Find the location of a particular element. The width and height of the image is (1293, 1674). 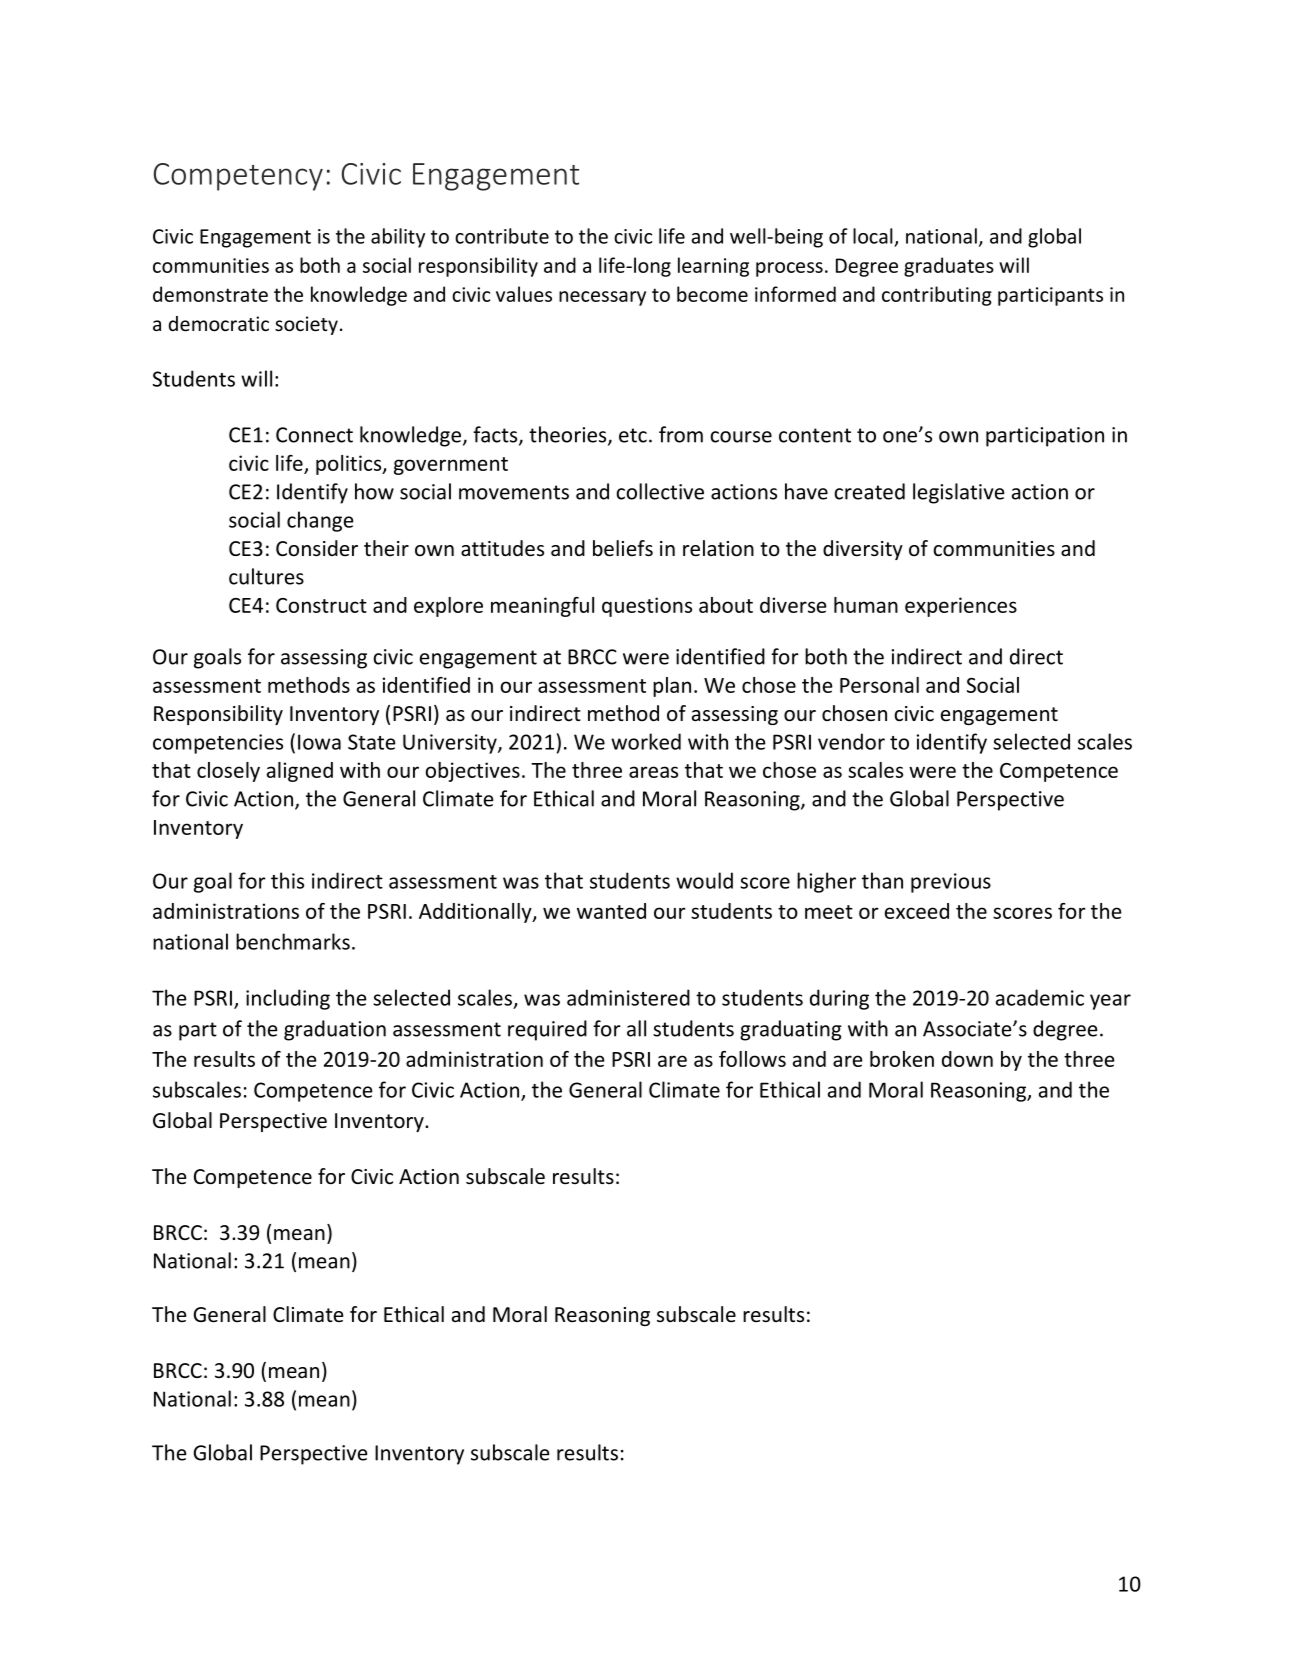

down is located at coordinates (967, 1059).
